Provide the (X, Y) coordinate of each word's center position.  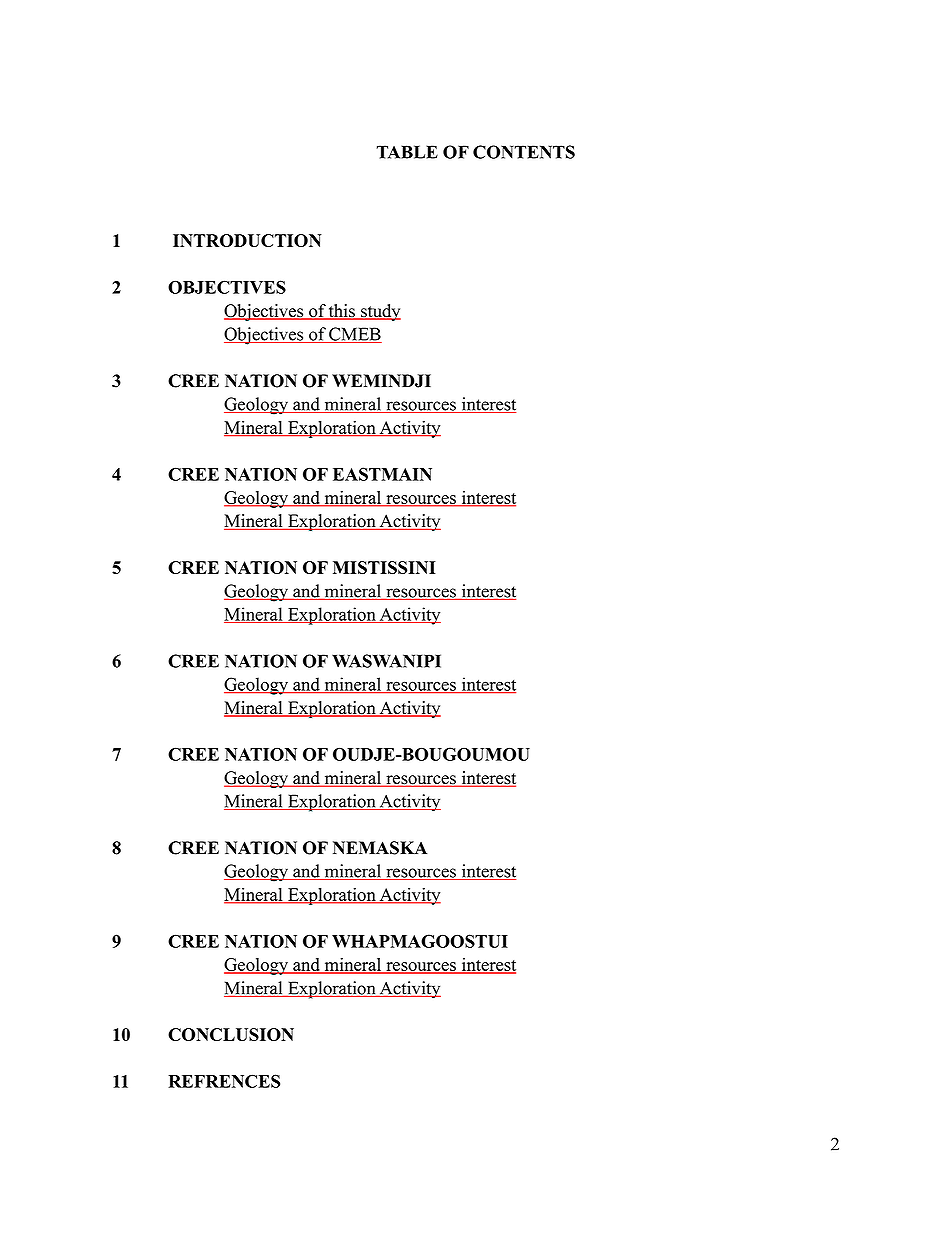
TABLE (407, 152)
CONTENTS (524, 152)
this (342, 312)
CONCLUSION (231, 1034)
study (380, 312)
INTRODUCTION (247, 240)
